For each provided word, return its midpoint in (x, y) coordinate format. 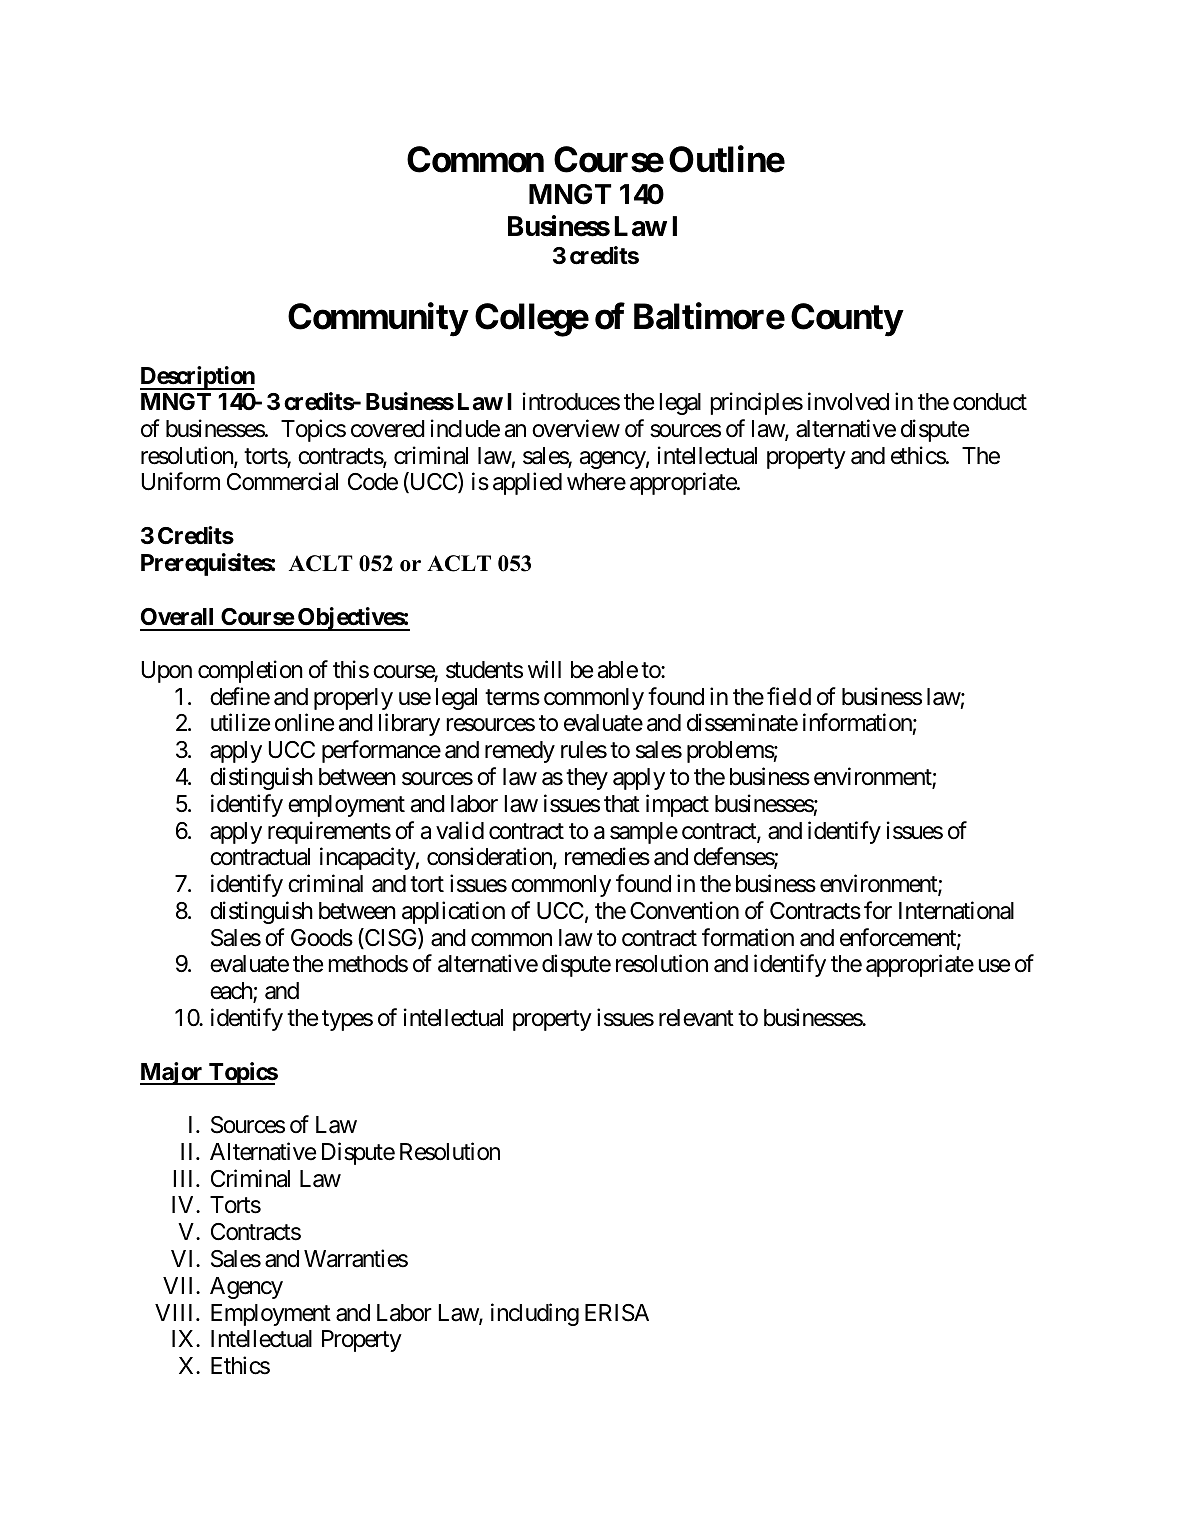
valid (460, 830)
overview (576, 428)
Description (197, 378)
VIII (176, 1312)
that (622, 804)
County (847, 320)
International (956, 910)
